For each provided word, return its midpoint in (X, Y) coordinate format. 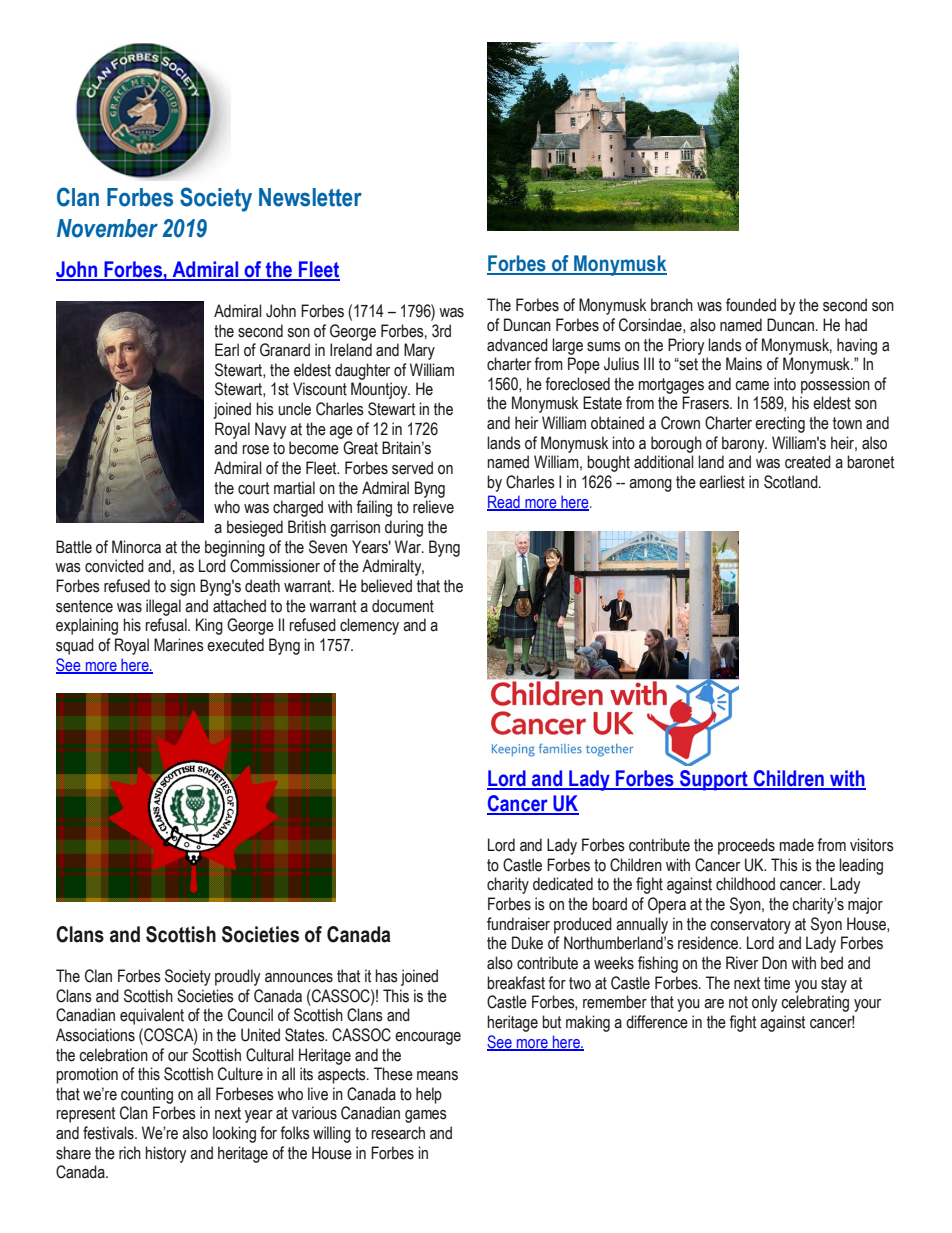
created (808, 462)
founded (751, 305)
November (107, 228)
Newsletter (310, 197)
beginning (235, 548)
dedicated (563, 884)
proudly (237, 977)
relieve (433, 507)
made (797, 845)
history (165, 1154)
